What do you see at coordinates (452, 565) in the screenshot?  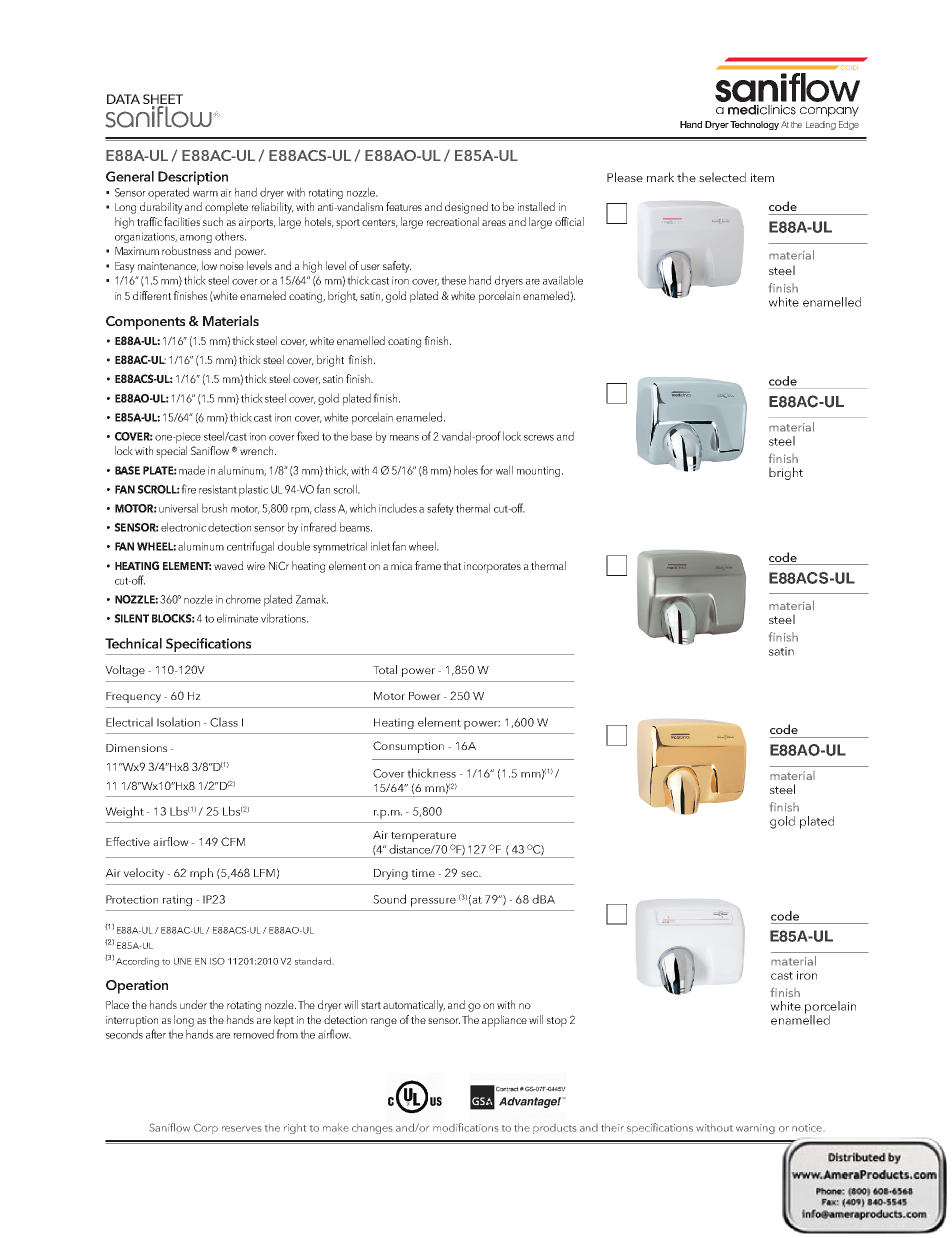 I see `that` at bounding box center [452, 565].
